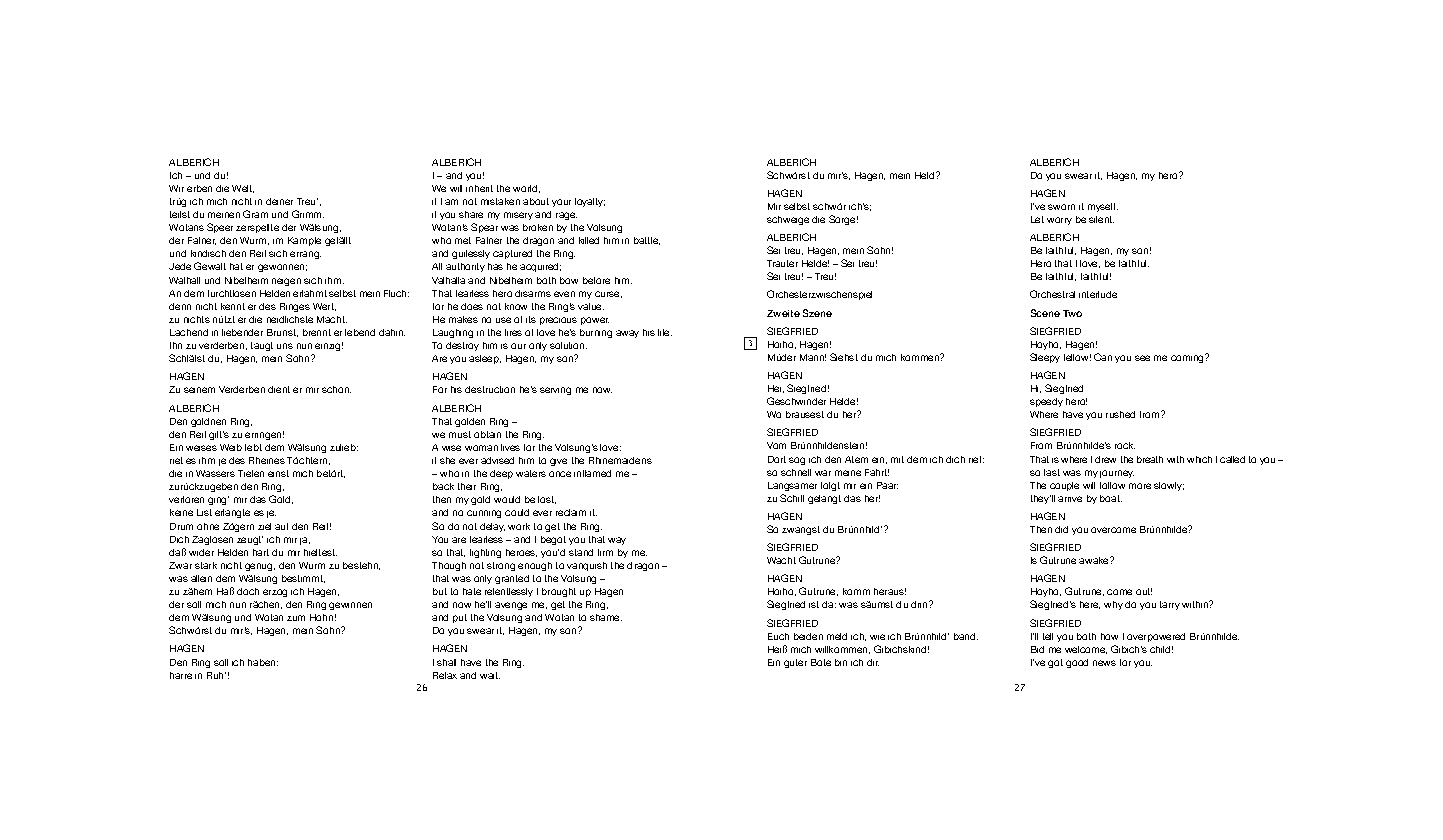  I want to click on Two, so click(1072, 313).
